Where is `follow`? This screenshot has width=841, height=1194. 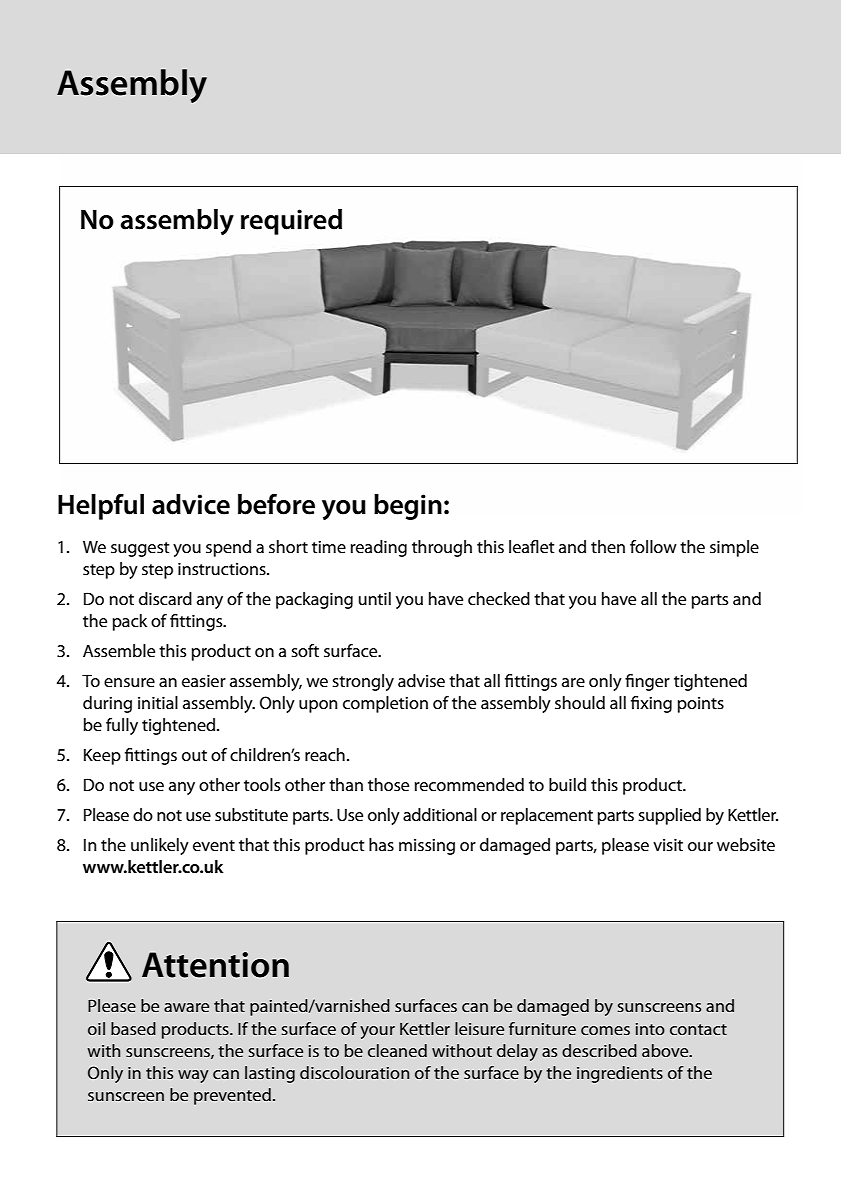
follow is located at coordinates (653, 546).
